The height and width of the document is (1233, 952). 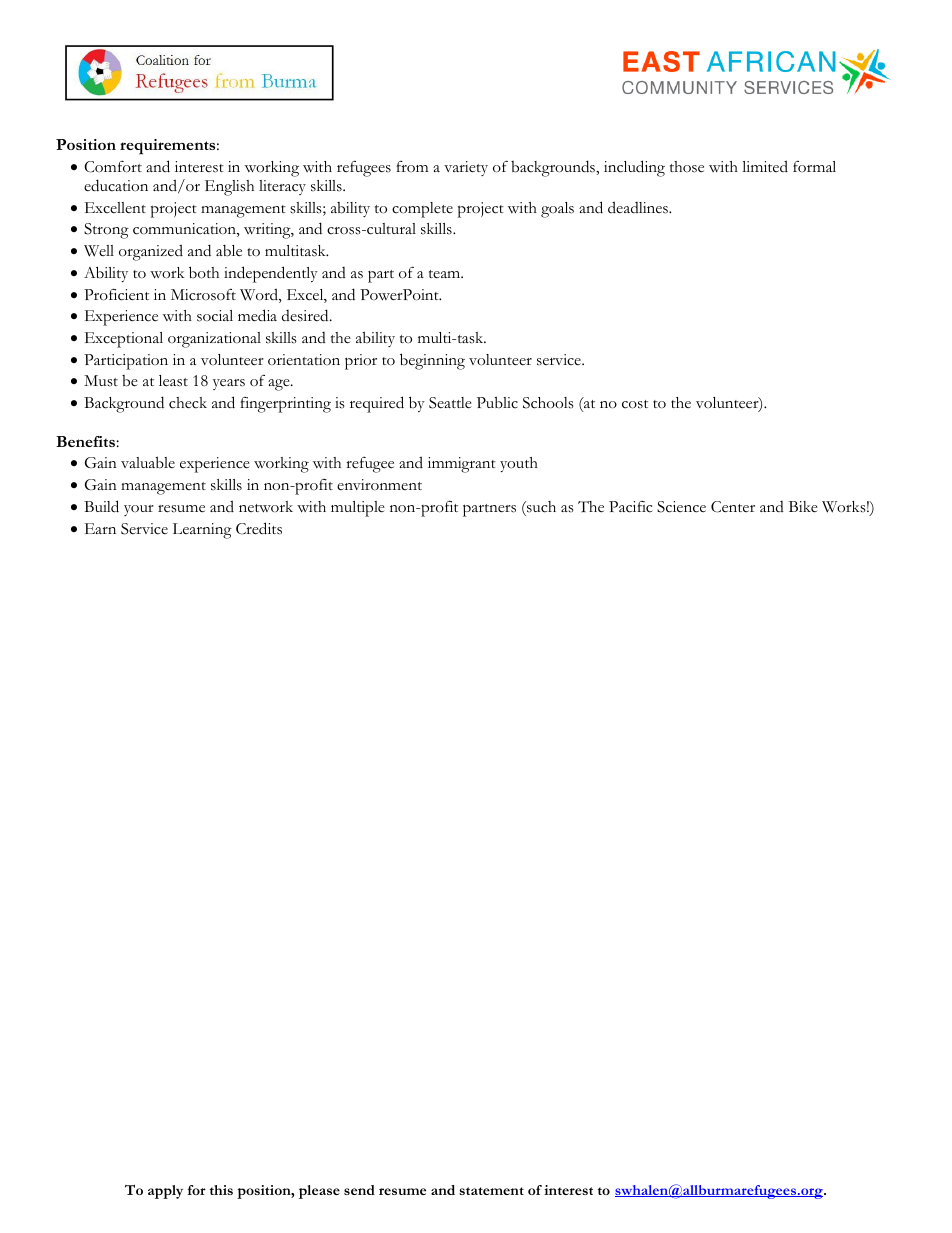 I want to click on limited, so click(x=765, y=166).
